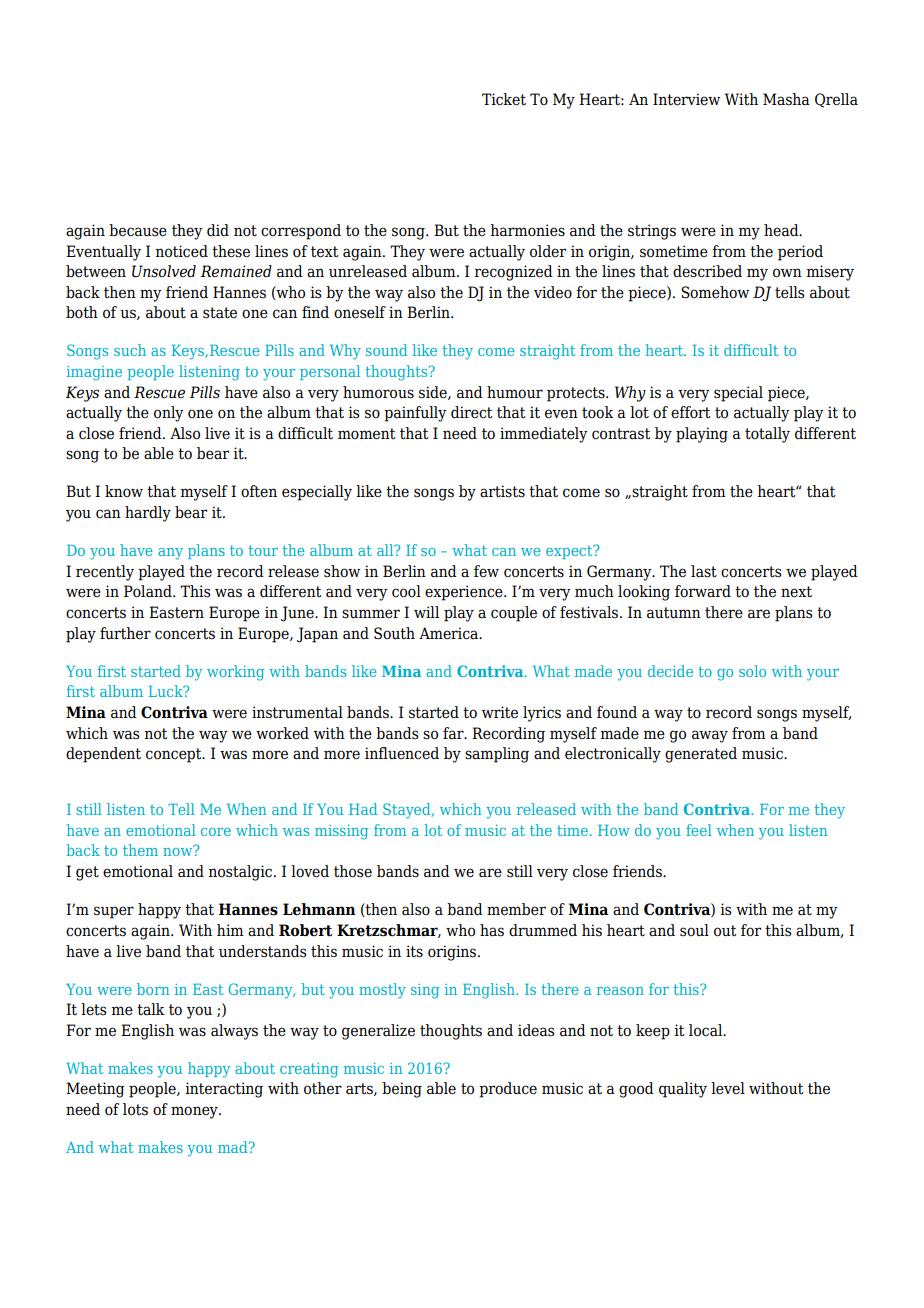 Image resolution: width=924 pixels, height=1308 pixels. What do you see at coordinates (699, 830) in the image?
I see `feel` at bounding box center [699, 830].
